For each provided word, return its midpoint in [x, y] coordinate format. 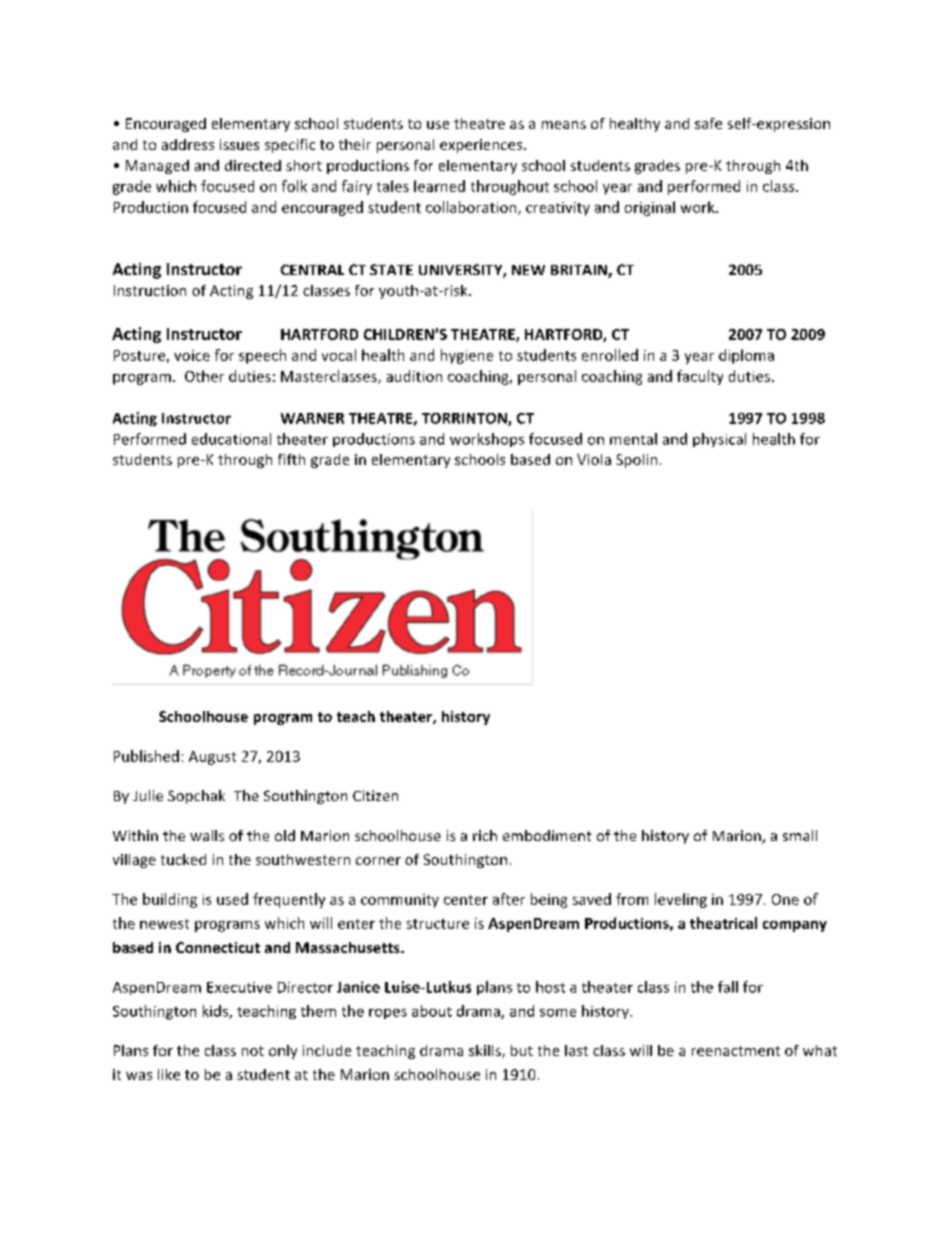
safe [708, 123]
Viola [594, 459]
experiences [481, 146]
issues [239, 144]
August [212, 758]
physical [719, 440]
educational [231, 439]
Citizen [375, 795]
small [800, 835]
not [253, 1051]
